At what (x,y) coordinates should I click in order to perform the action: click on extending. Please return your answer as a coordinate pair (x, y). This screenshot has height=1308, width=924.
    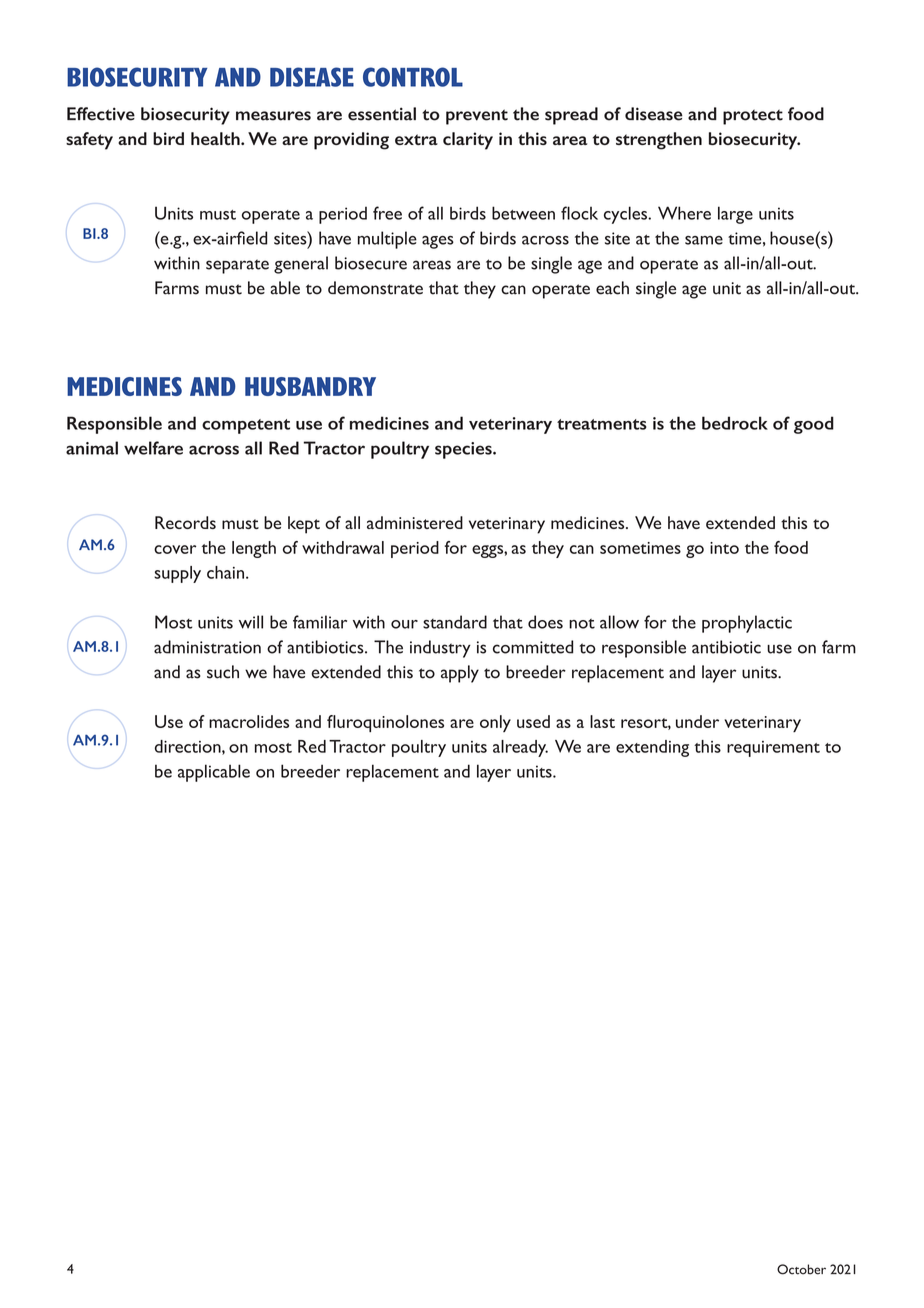
    Looking at the image, I should click on (652, 748).
